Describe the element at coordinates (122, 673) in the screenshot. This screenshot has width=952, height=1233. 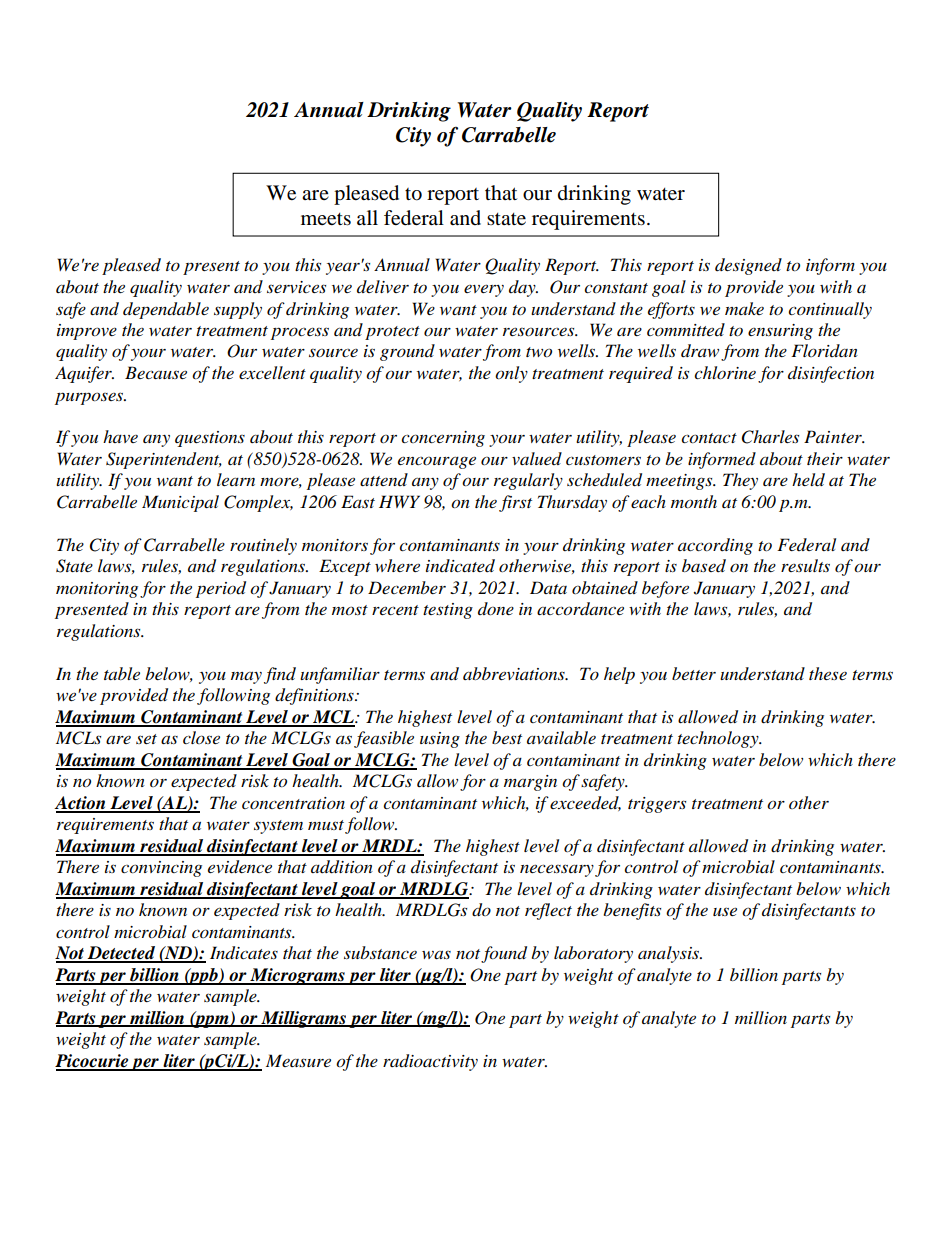
I see `table` at that location.
